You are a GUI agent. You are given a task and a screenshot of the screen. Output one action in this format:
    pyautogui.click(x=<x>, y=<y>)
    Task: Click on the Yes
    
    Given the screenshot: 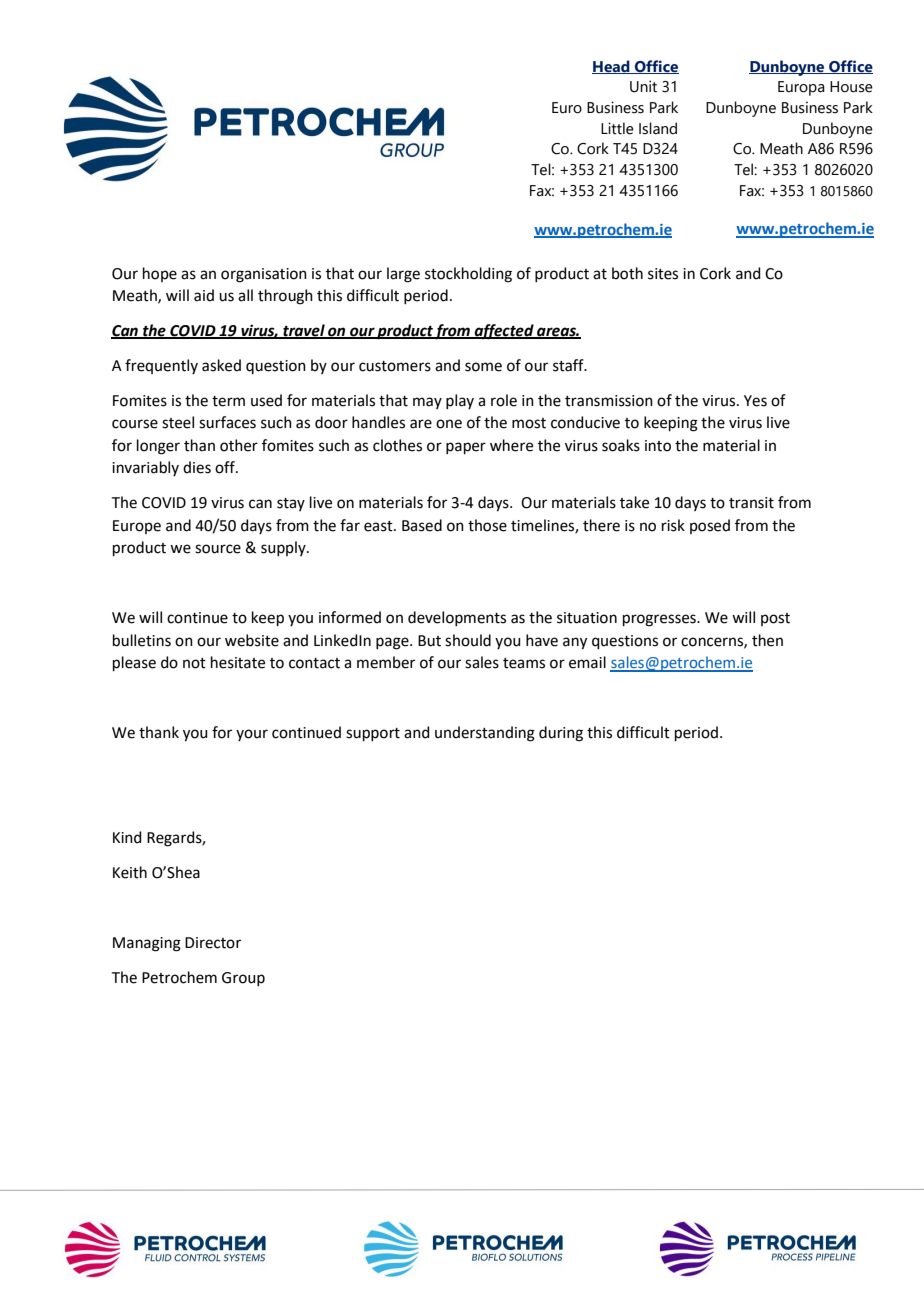 What is the action you would take?
    pyautogui.click(x=755, y=401)
